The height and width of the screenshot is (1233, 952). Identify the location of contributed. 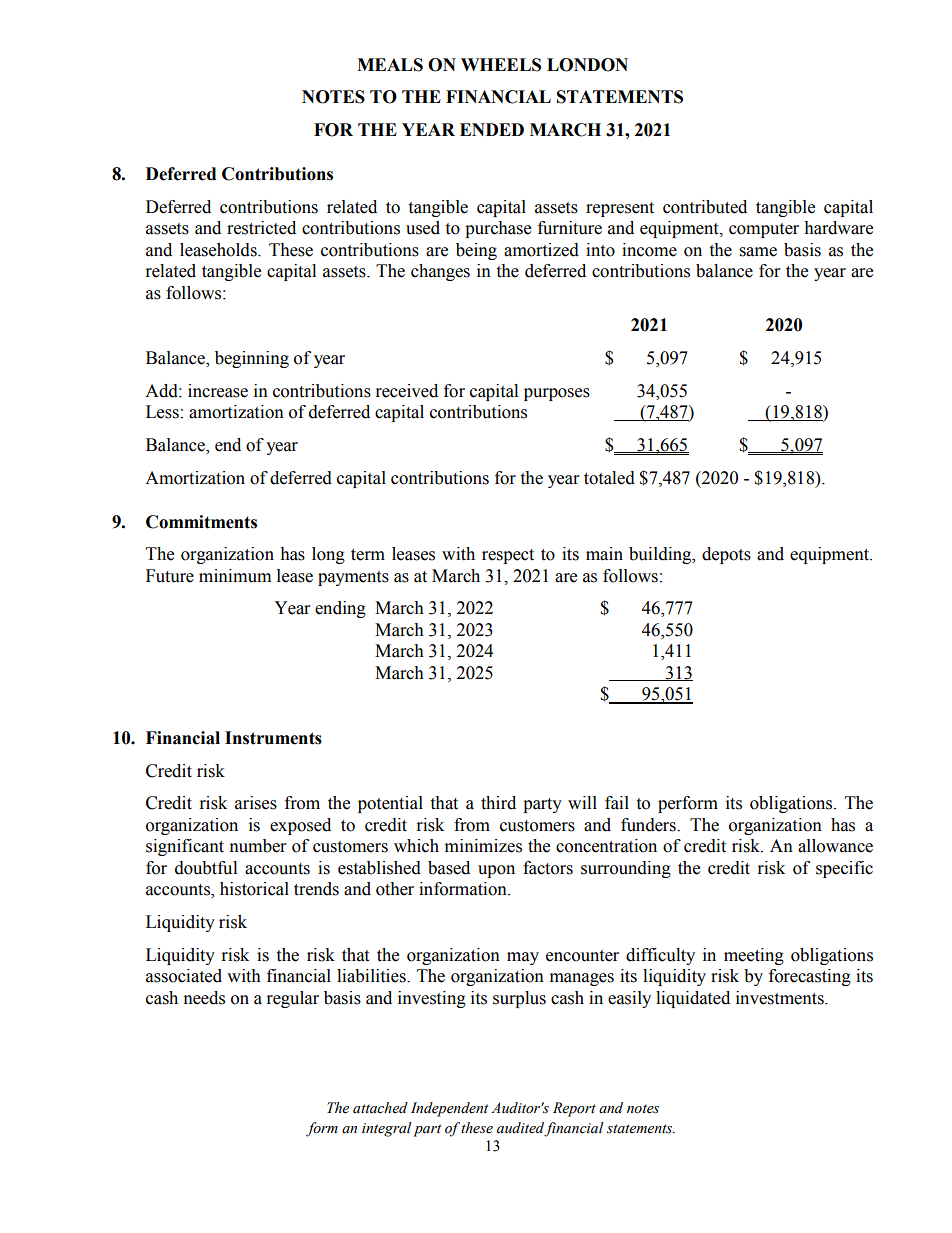
(705, 207).
